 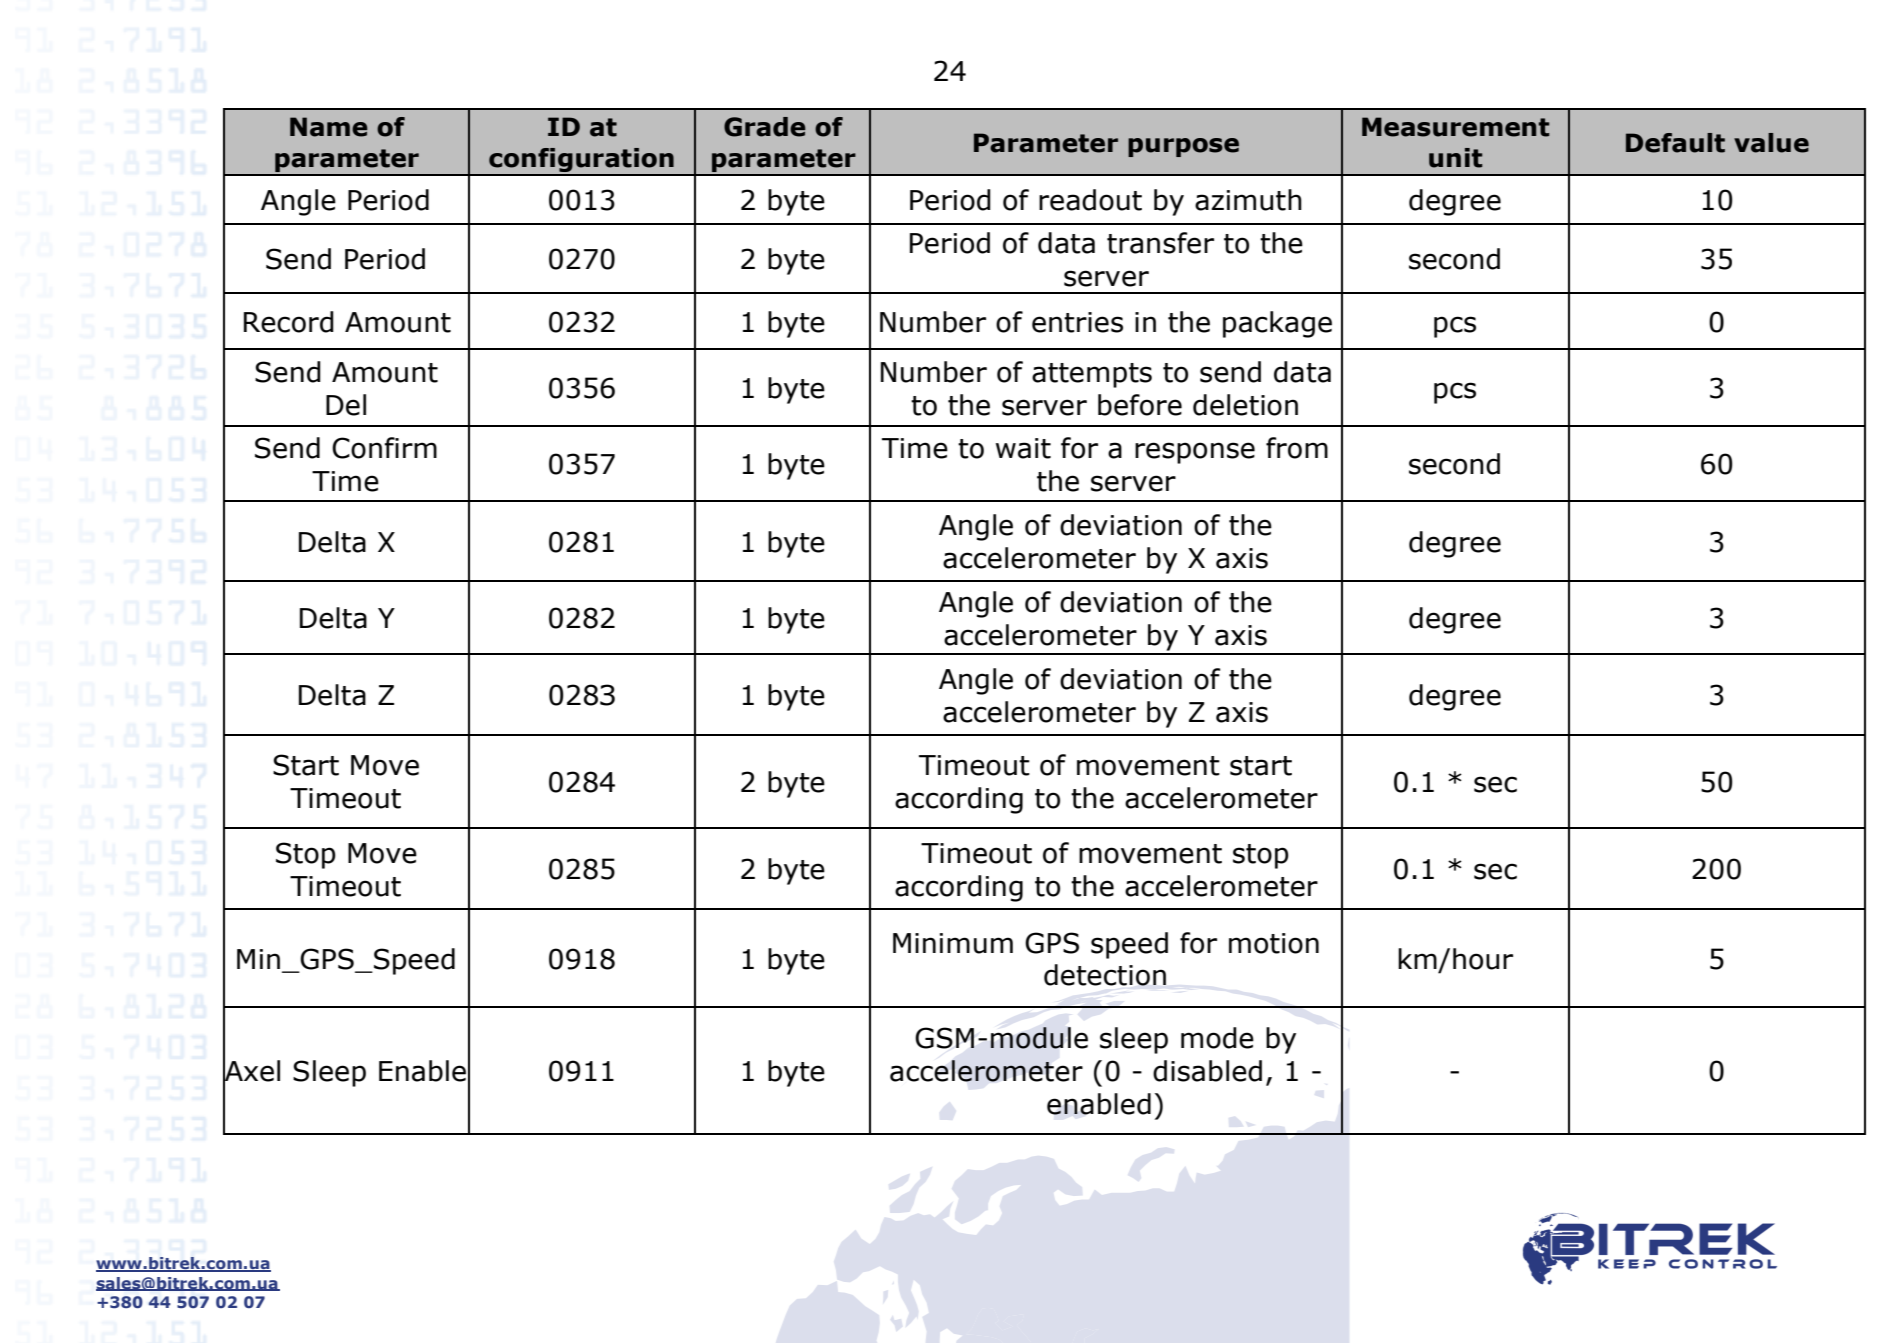 What do you see at coordinates (1207, 1071) in the screenshot?
I see `disabled` at bounding box center [1207, 1071].
